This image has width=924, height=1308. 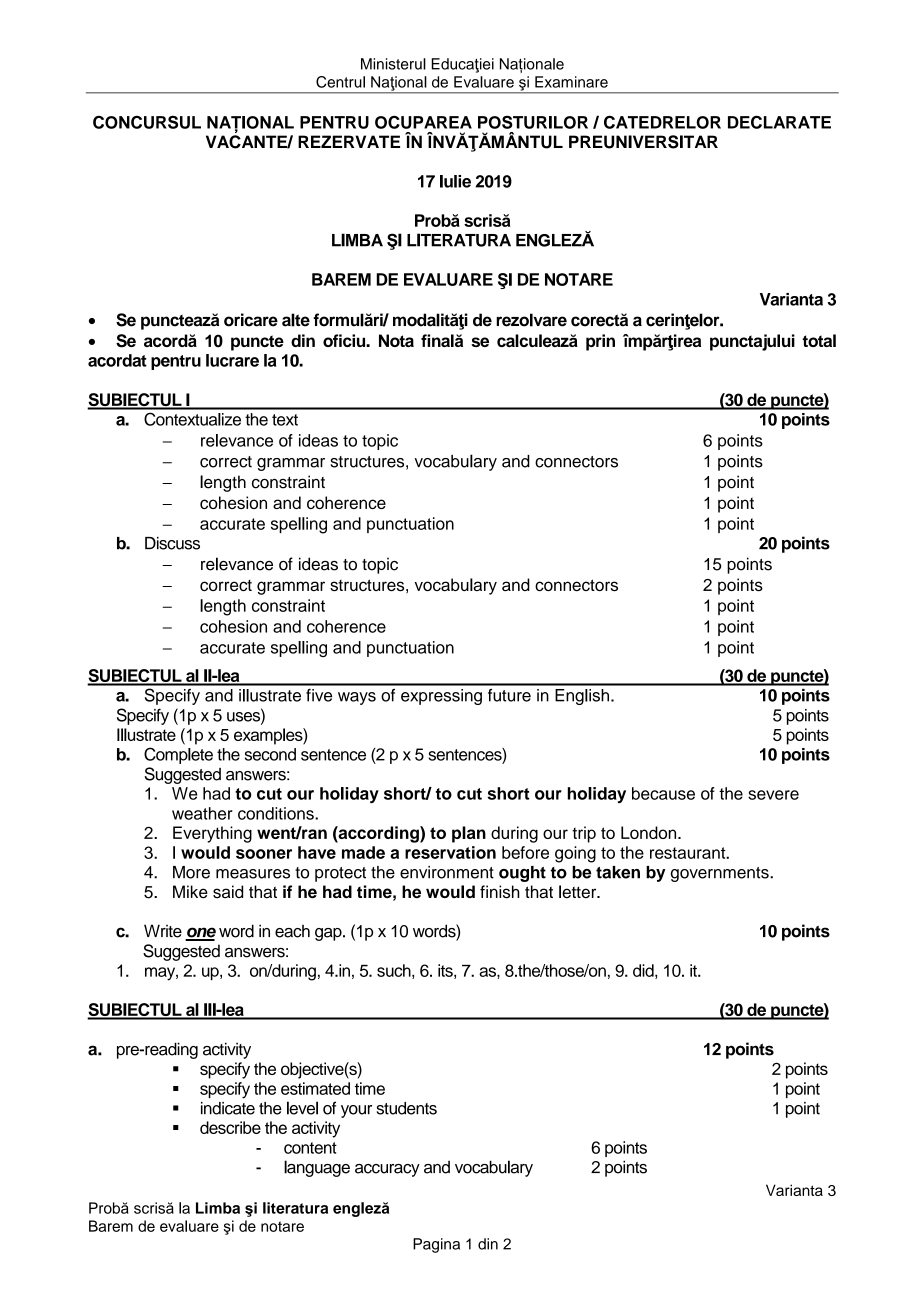 I want to click on alte, so click(x=296, y=320).
